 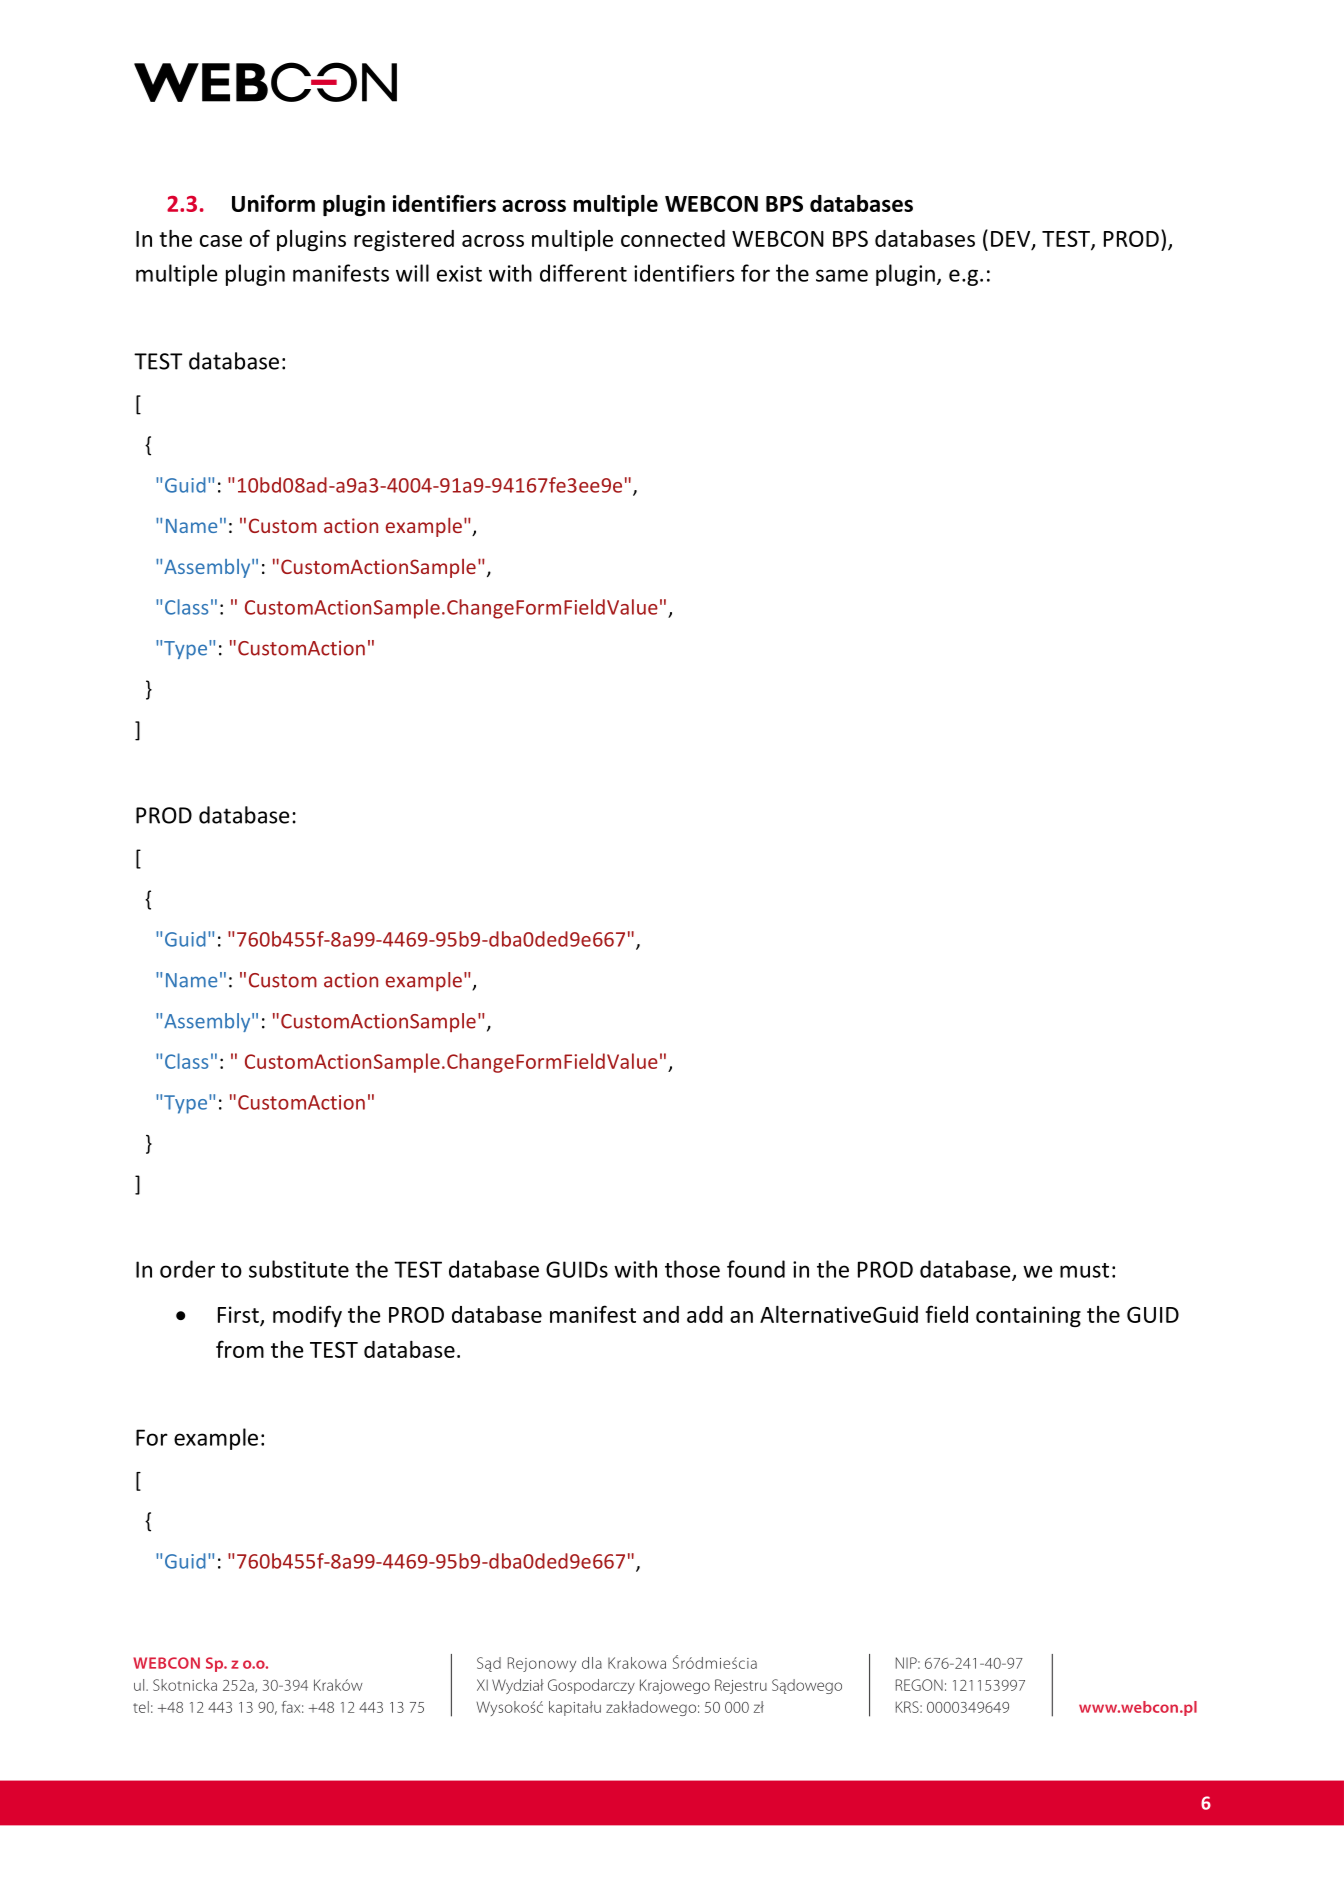 What do you see at coordinates (583, 273) in the screenshot?
I see `different` at bounding box center [583, 273].
